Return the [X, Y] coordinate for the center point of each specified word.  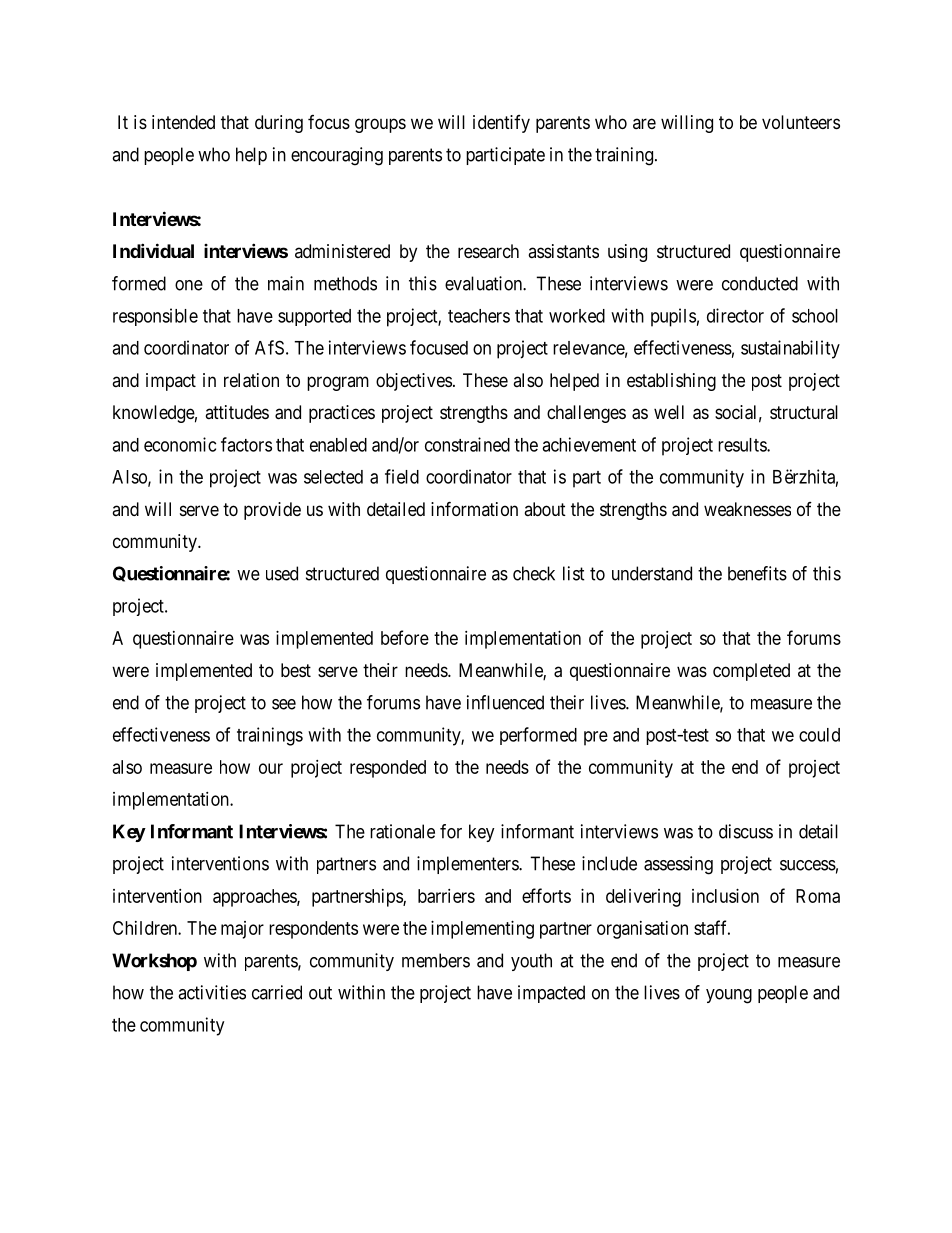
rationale [402, 831]
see [284, 704]
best [296, 670]
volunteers [801, 122]
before [405, 637]
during [279, 124]
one [189, 285]
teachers [479, 316]
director [735, 315]
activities [212, 992]
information [474, 508]
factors [246, 444]
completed [751, 672]
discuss [746, 831]
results [743, 445]
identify [501, 124]
